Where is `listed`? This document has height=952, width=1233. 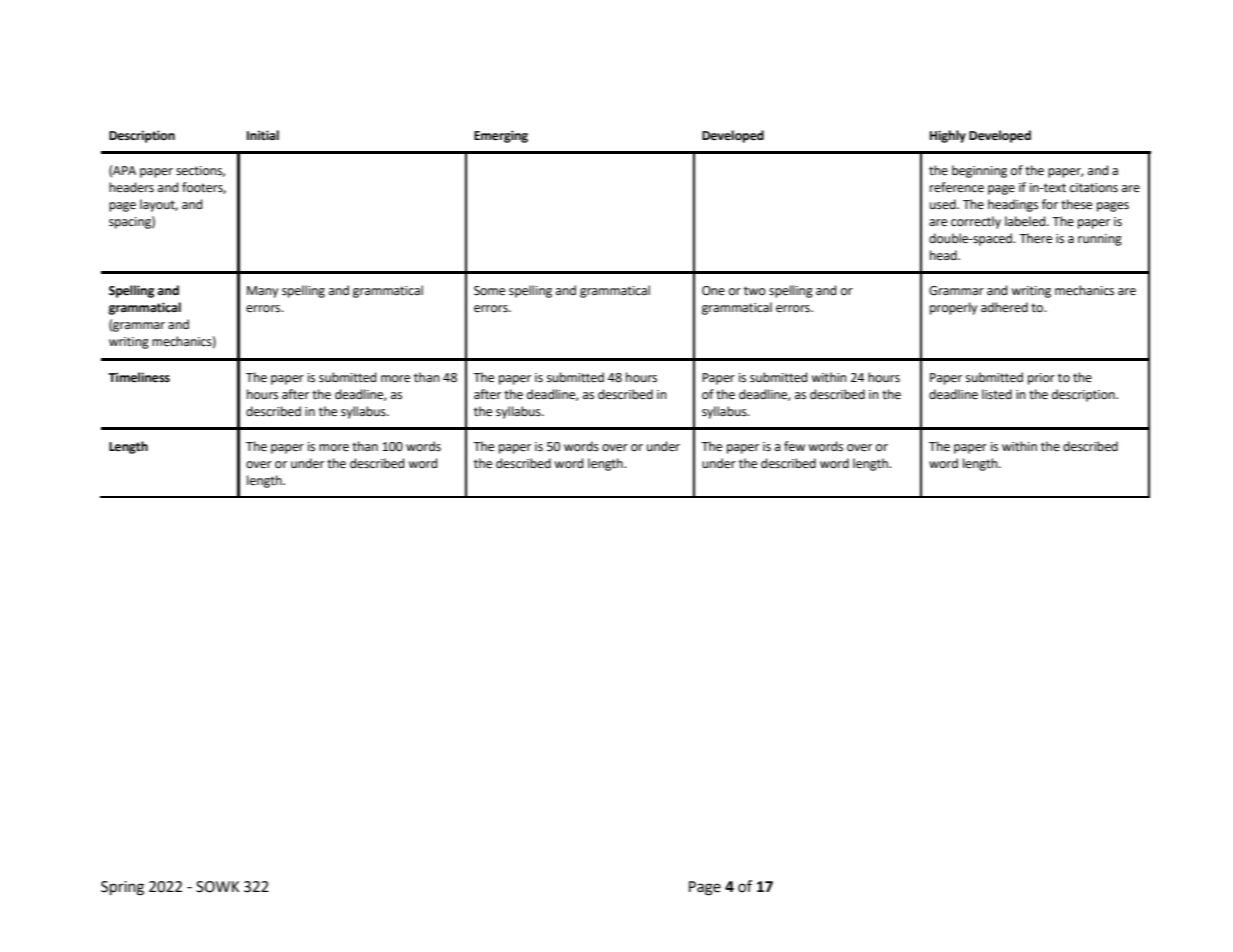 listed is located at coordinates (997, 394).
